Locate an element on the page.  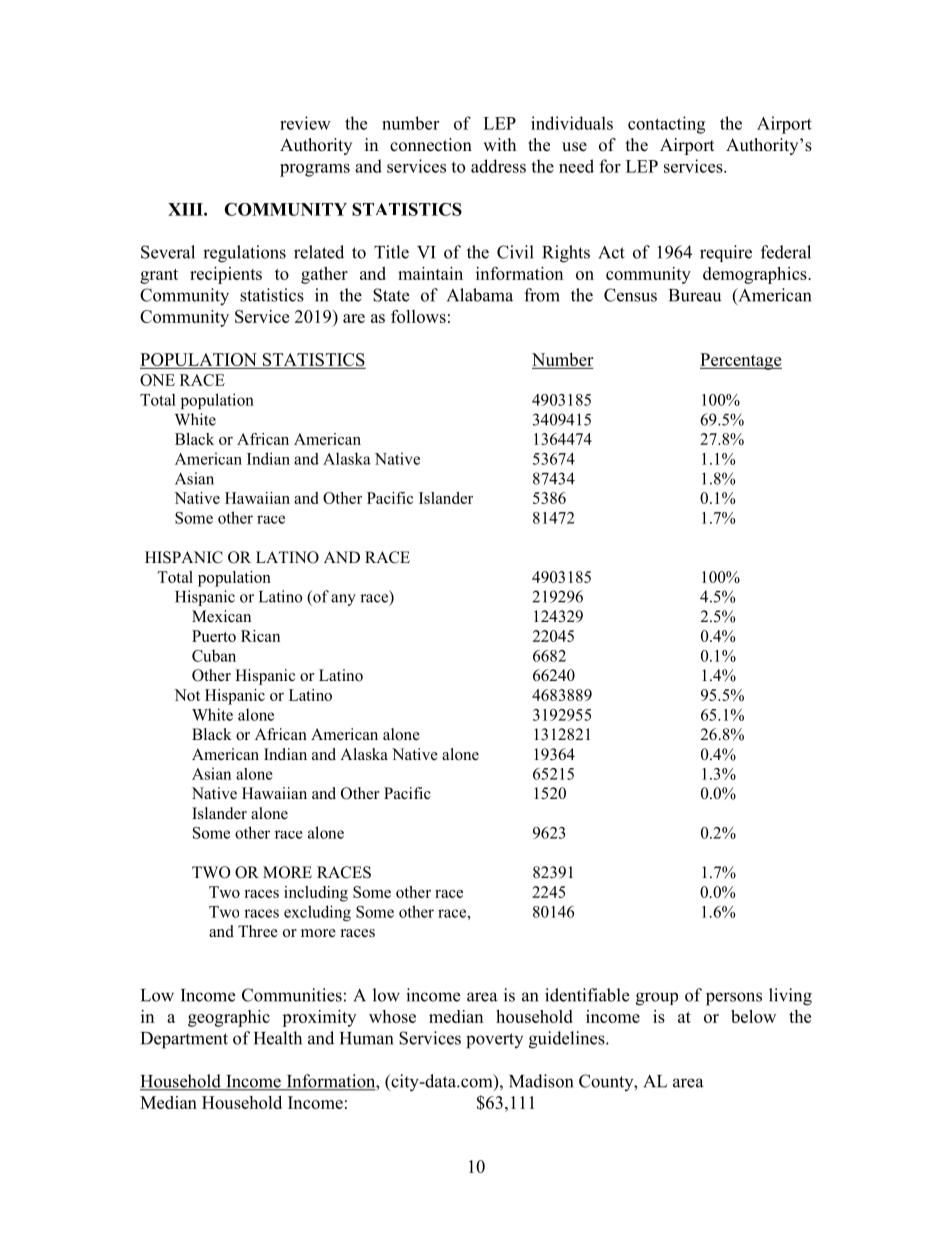
contacting is located at coordinates (666, 125).
